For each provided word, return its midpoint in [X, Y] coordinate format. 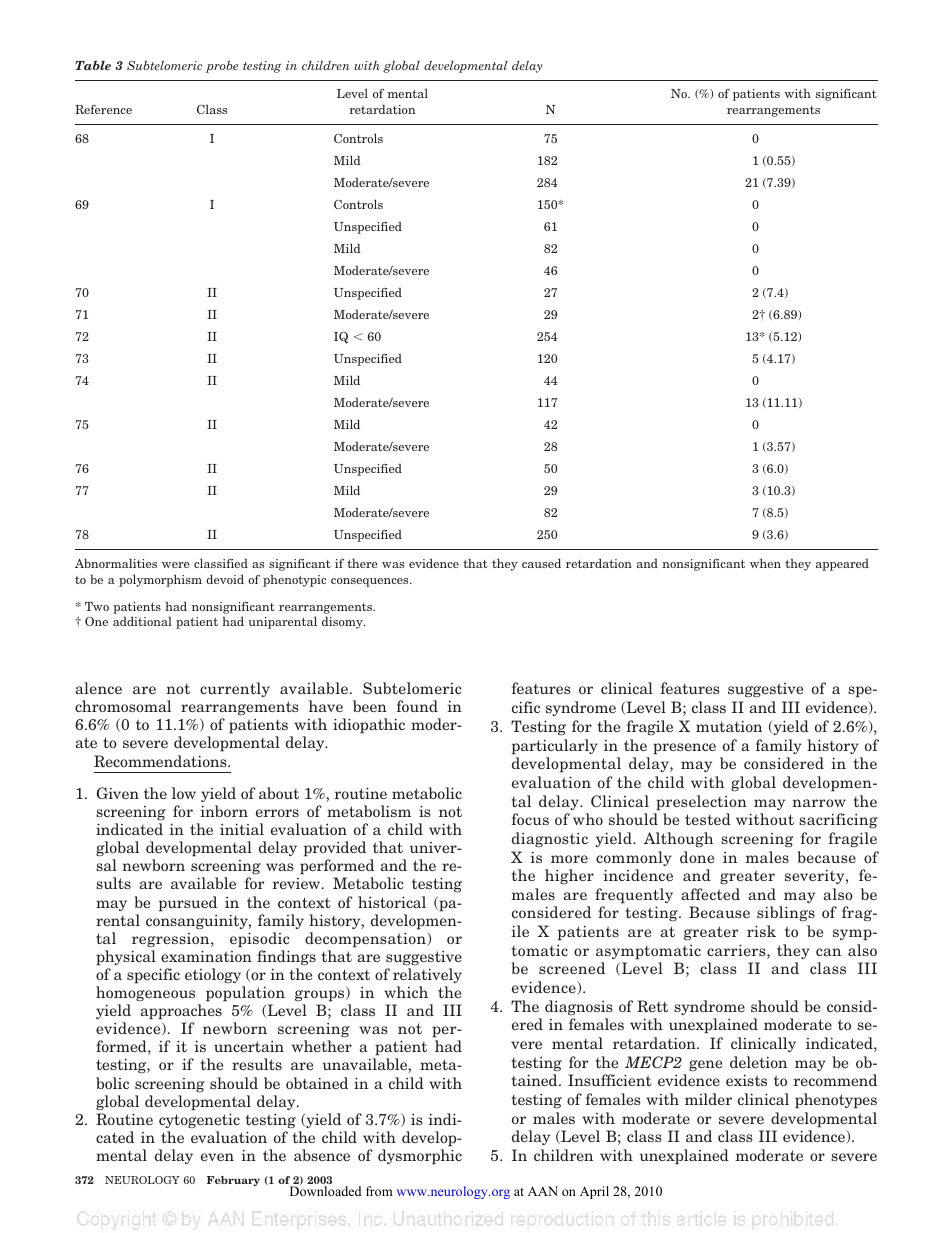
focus [530, 819]
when [765, 563]
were [176, 565]
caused [541, 563]
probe [222, 66]
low [184, 793]
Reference [103, 109]
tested [708, 819]
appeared [842, 564]
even [217, 1157]
